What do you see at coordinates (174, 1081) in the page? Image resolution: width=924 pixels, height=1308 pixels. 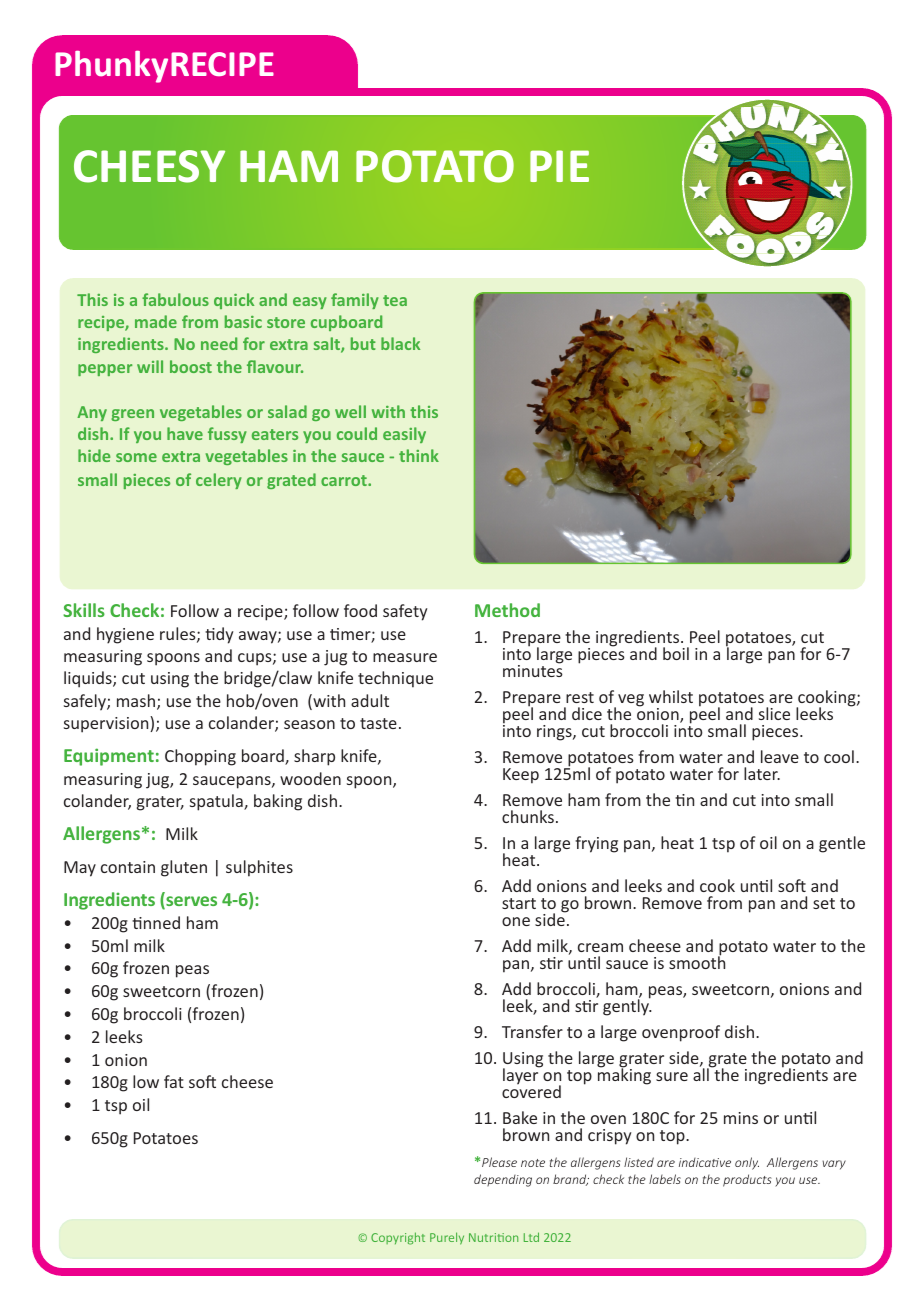 I see `fat` at bounding box center [174, 1081].
